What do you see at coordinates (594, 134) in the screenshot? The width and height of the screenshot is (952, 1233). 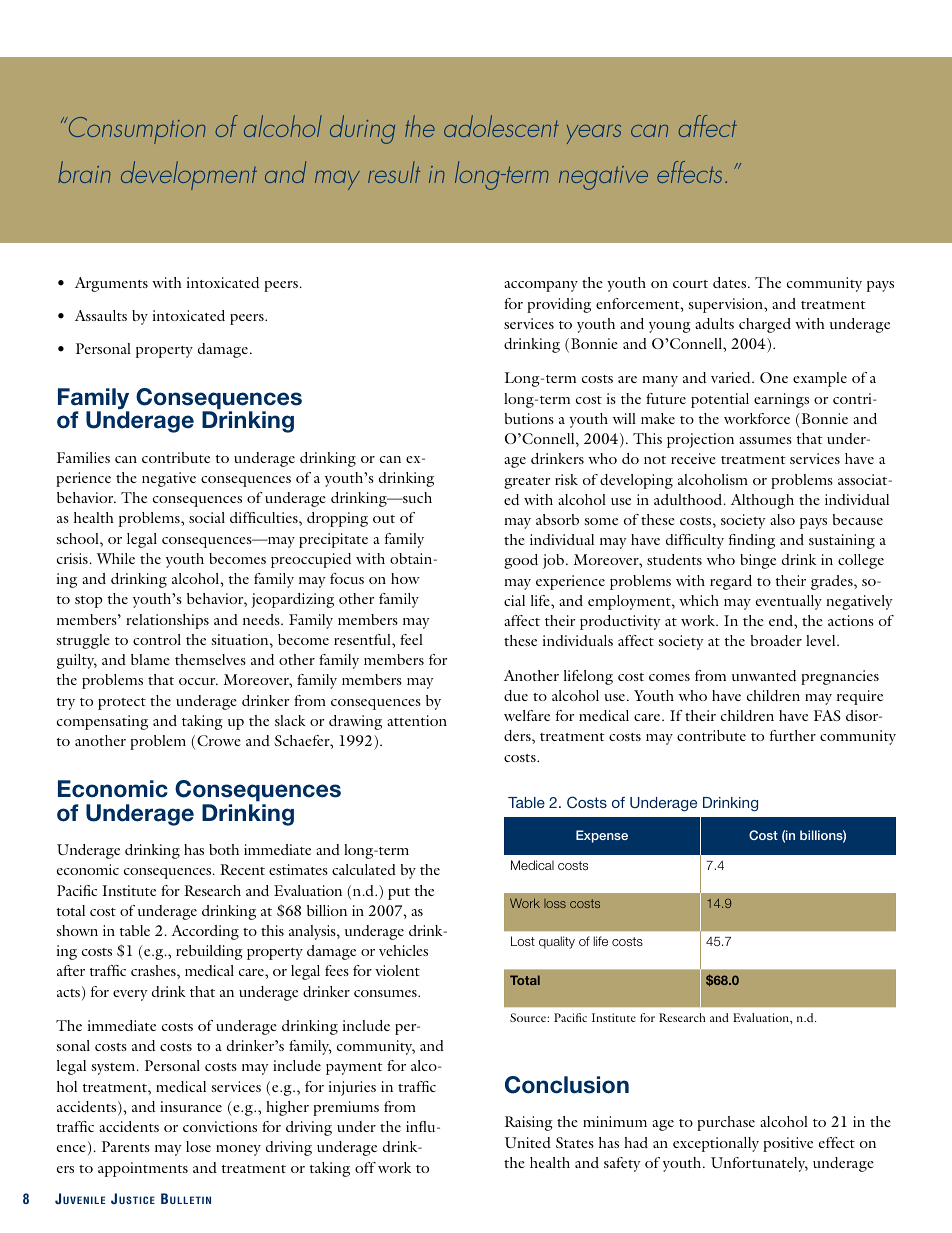 I see `years` at bounding box center [594, 134].
